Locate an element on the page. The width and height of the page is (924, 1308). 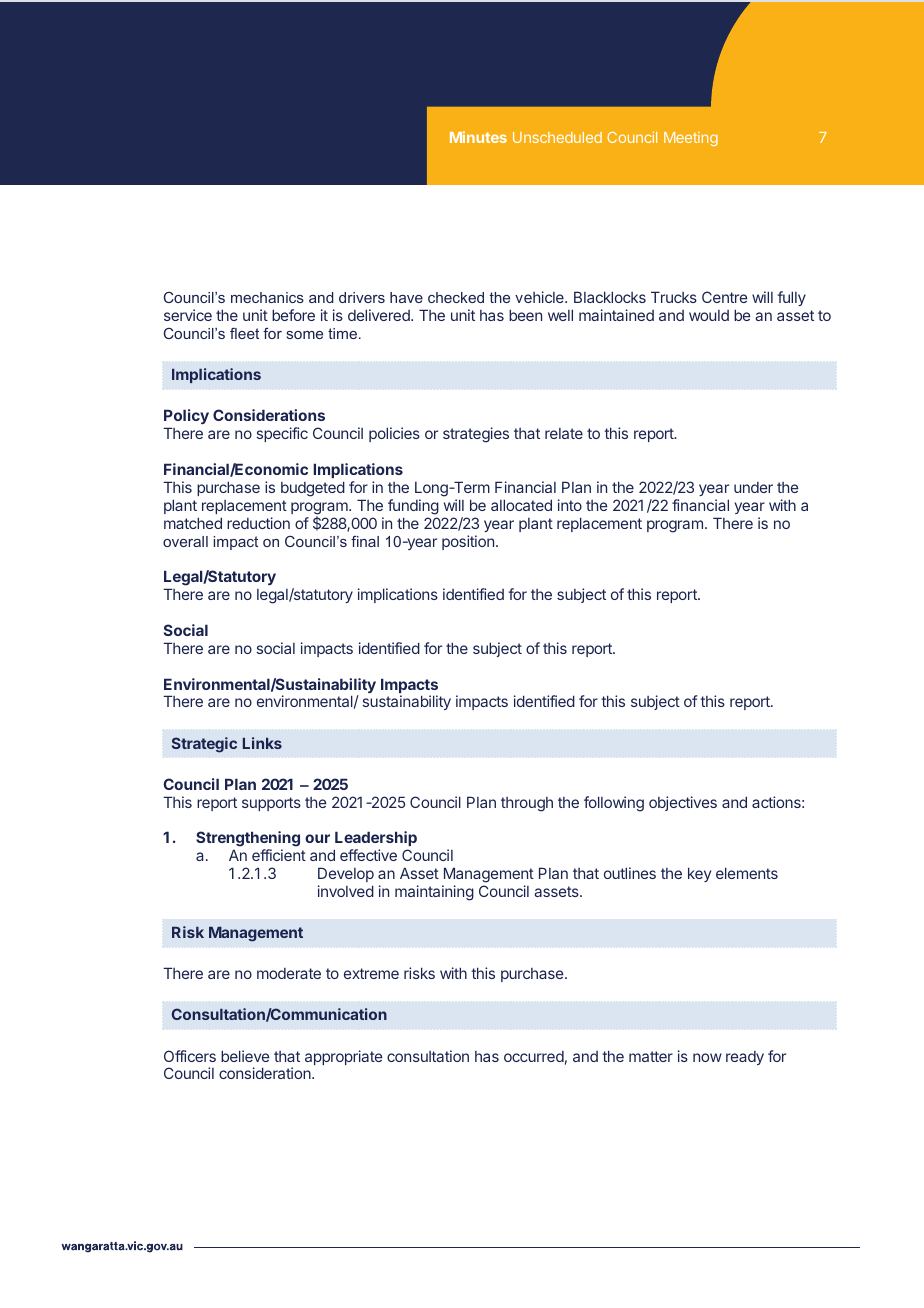
believe is located at coordinates (245, 1056).
